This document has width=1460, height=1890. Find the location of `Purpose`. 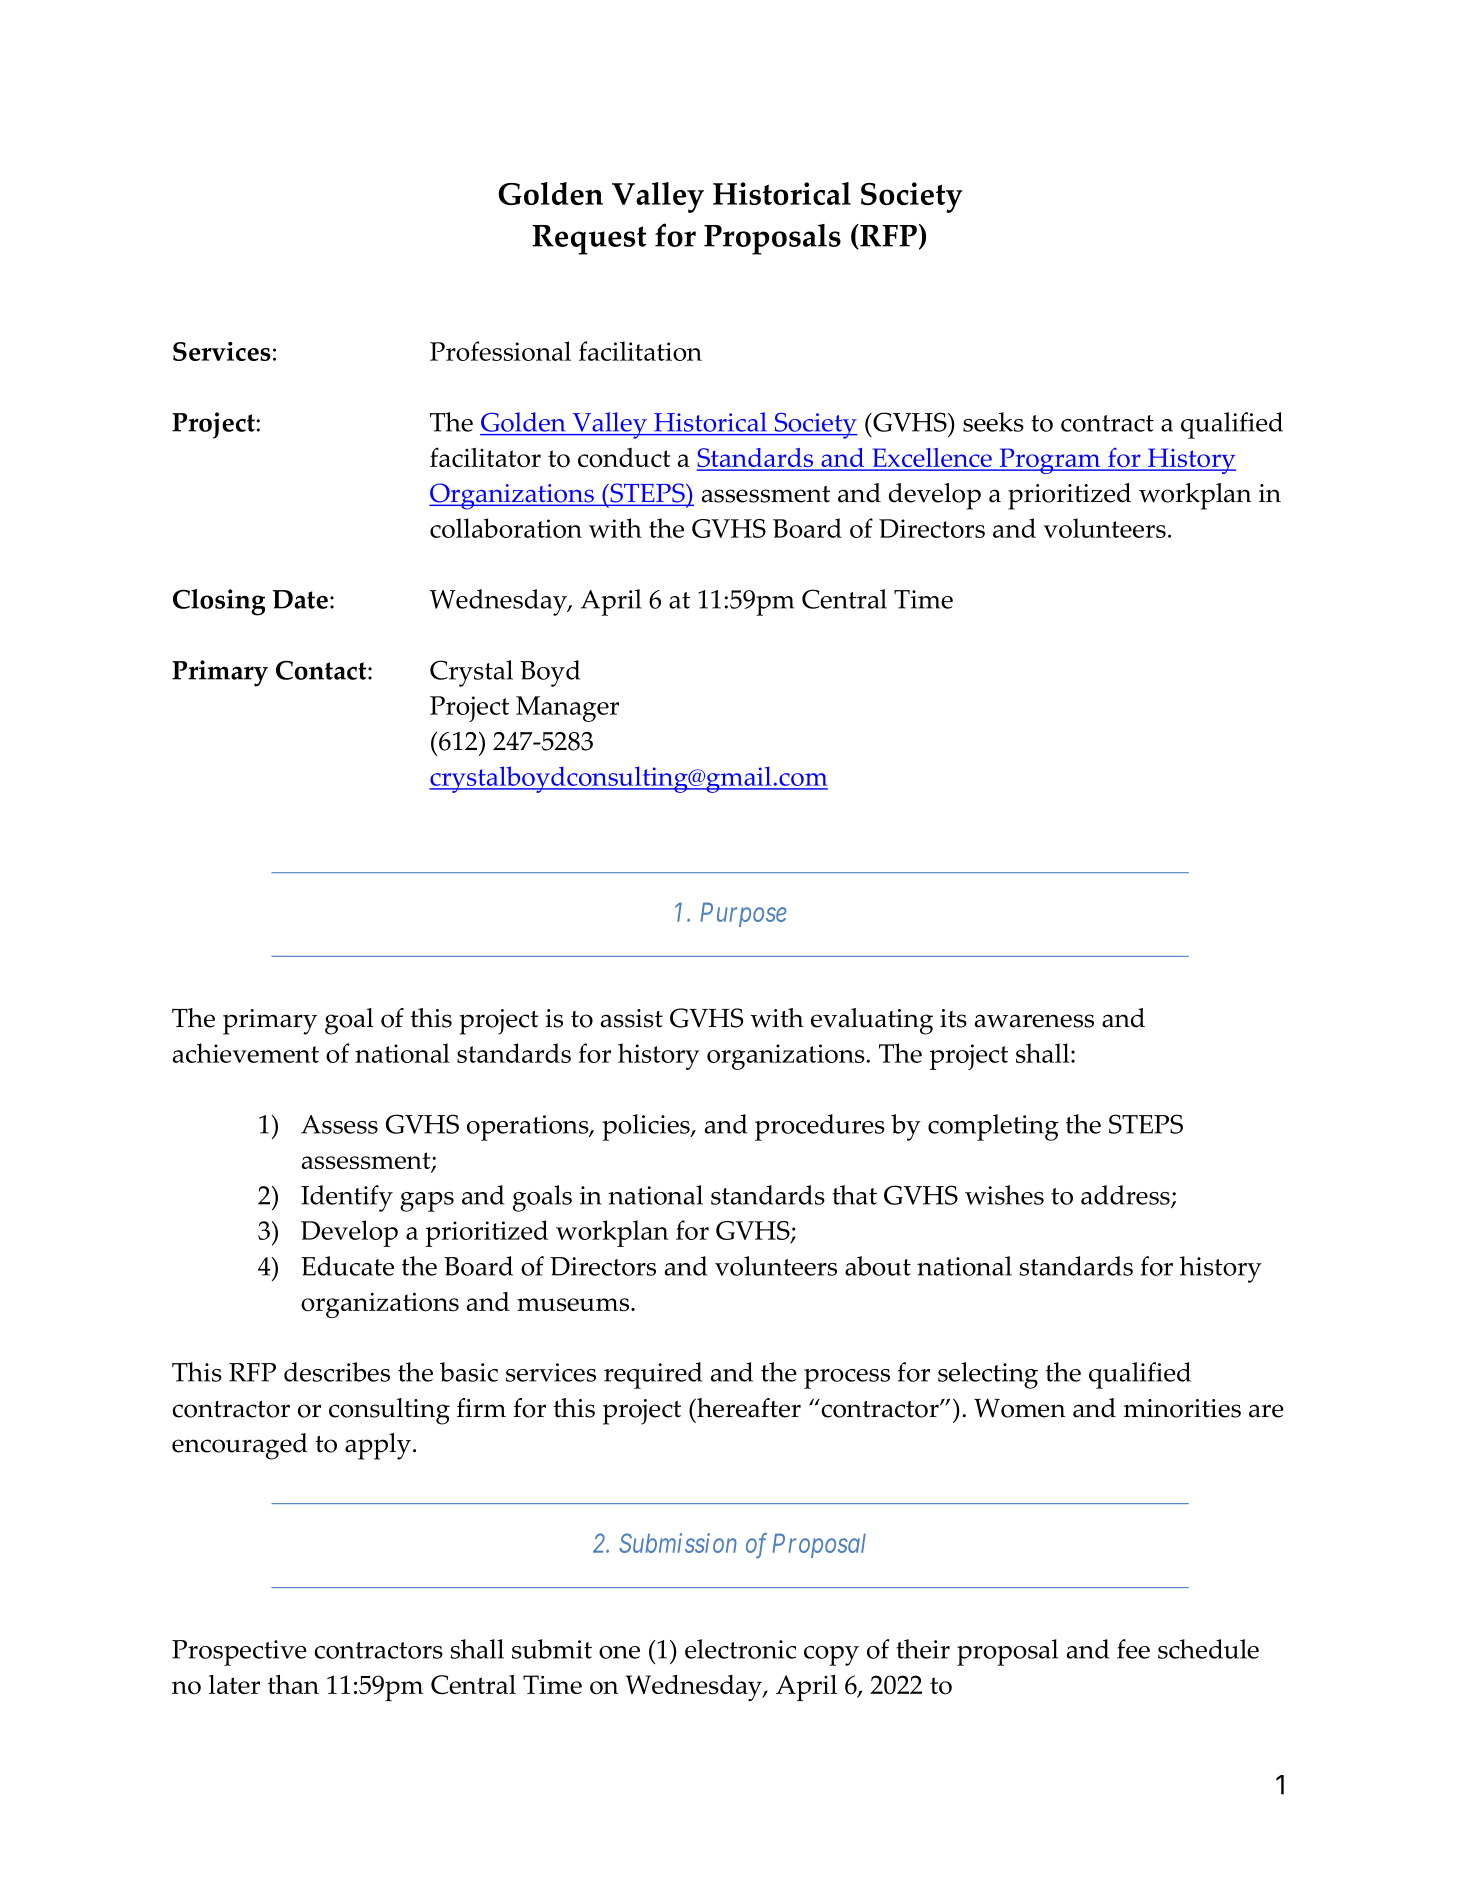

Purpose is located at coordinates (743, 914).
